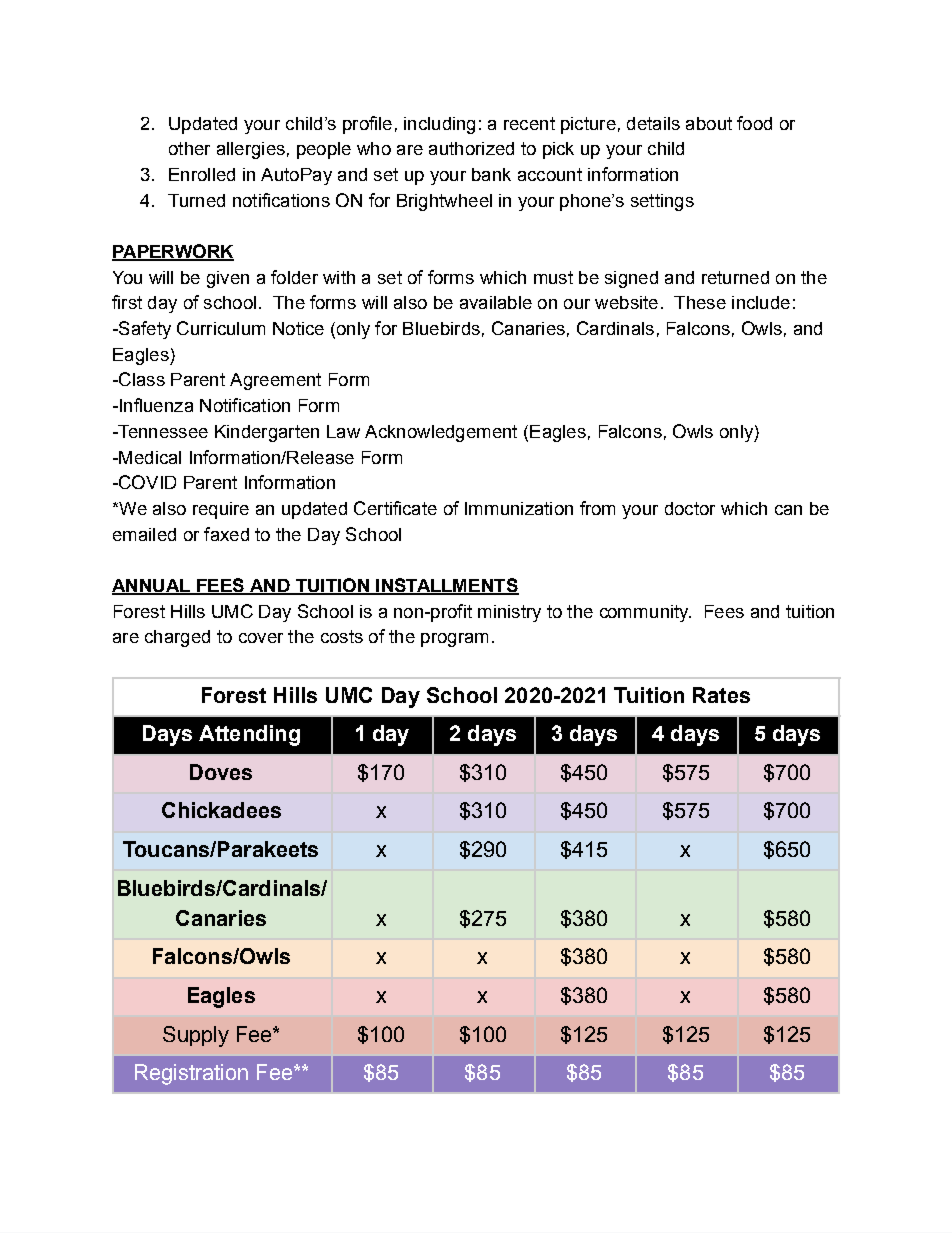  I want to click on doctor, so click(690, 508).
